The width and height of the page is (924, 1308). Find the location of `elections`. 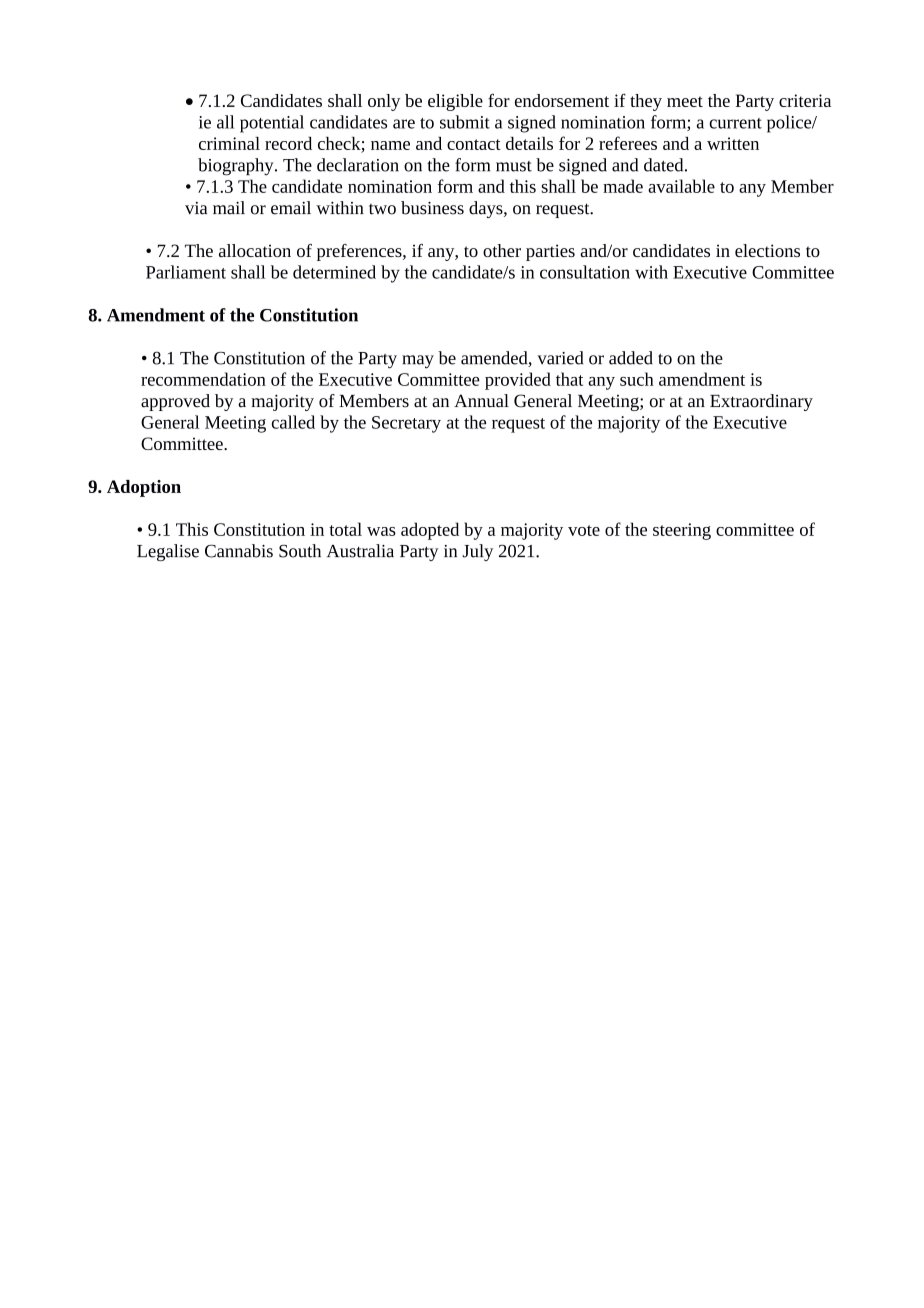

elections is located at coordinates (767, 250).
